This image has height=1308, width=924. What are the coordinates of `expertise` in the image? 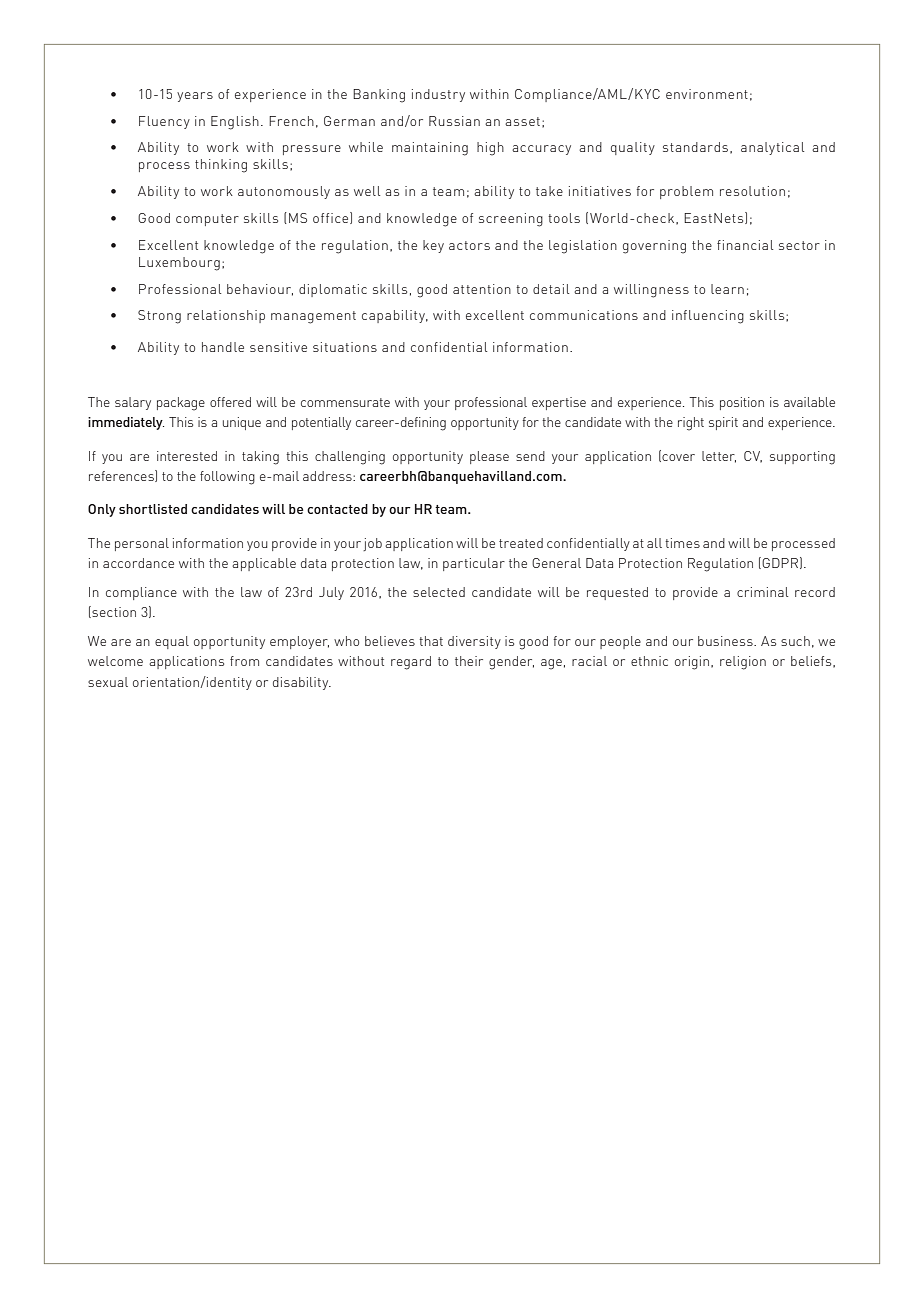 It's located at (559, 403).
